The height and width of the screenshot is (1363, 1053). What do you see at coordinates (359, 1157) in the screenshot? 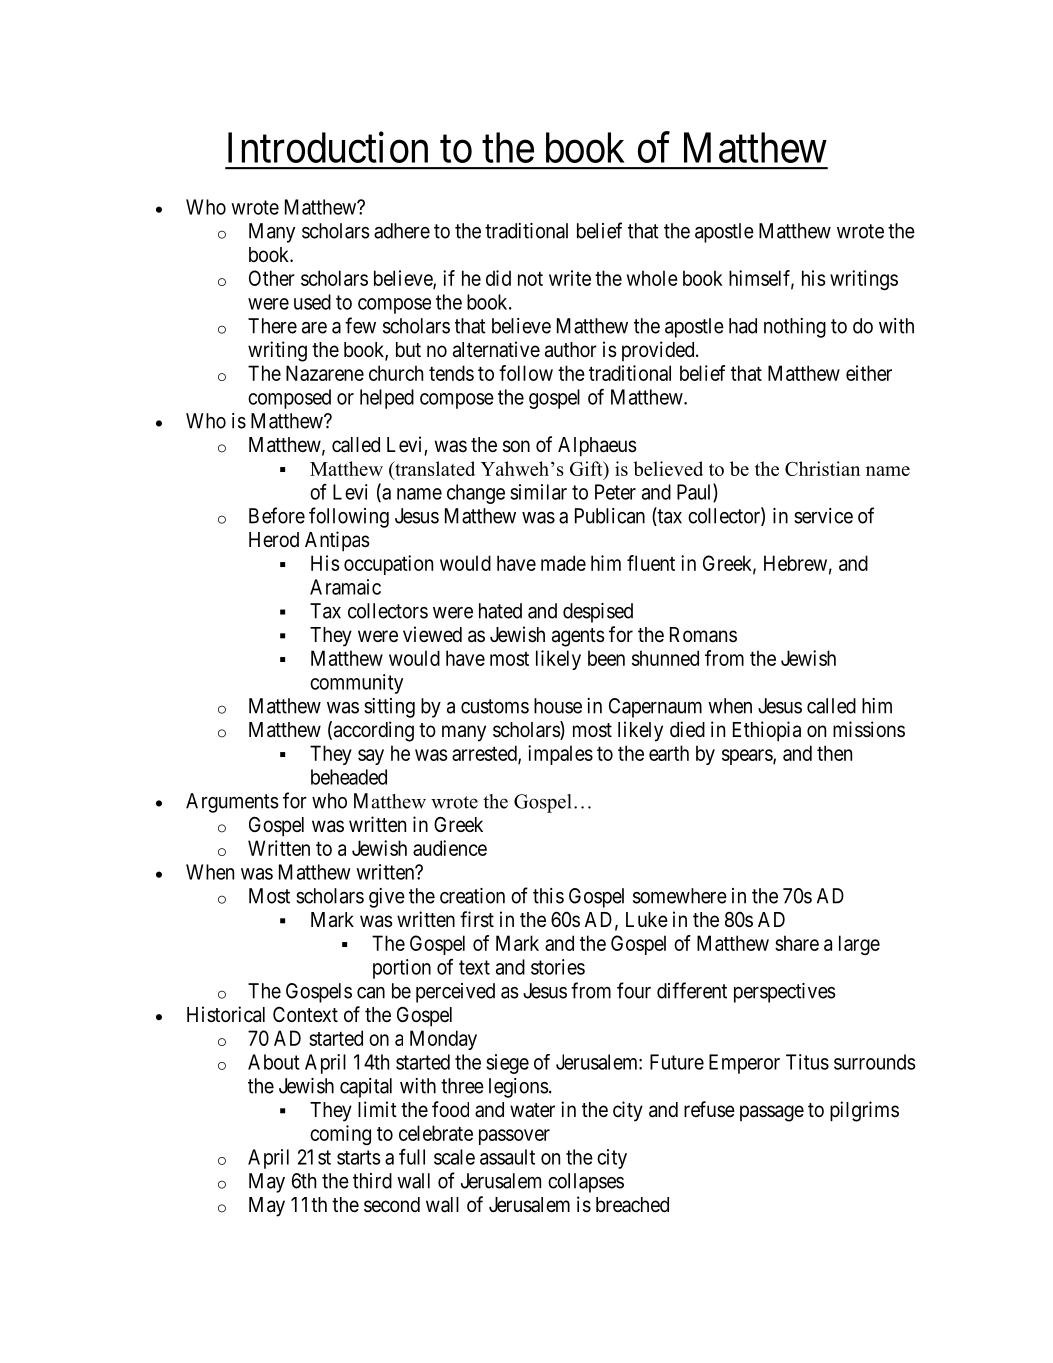
I see `starts` at bounding box center [359, 1157].
